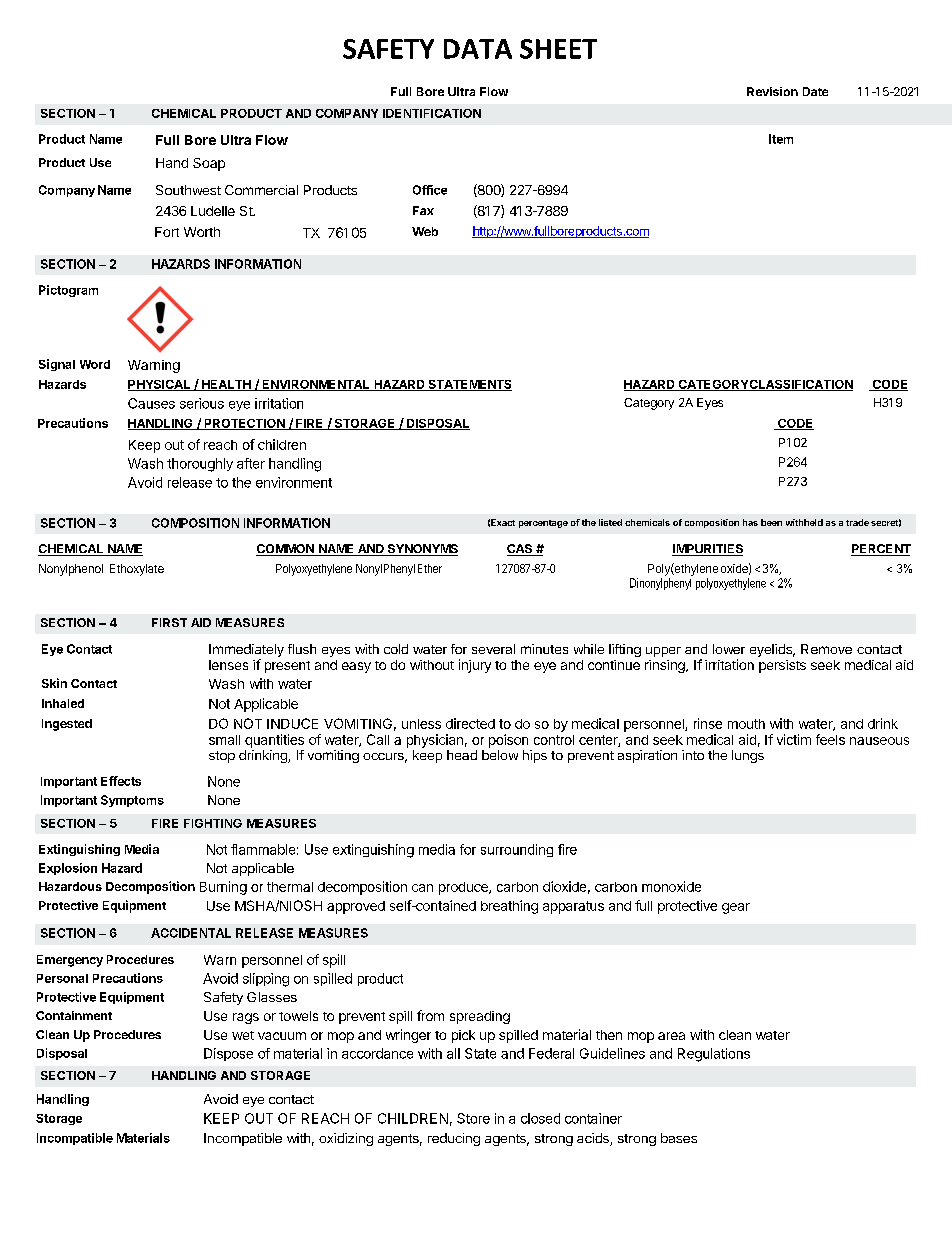  I want to click on Regulations, so click(714, 1055).
